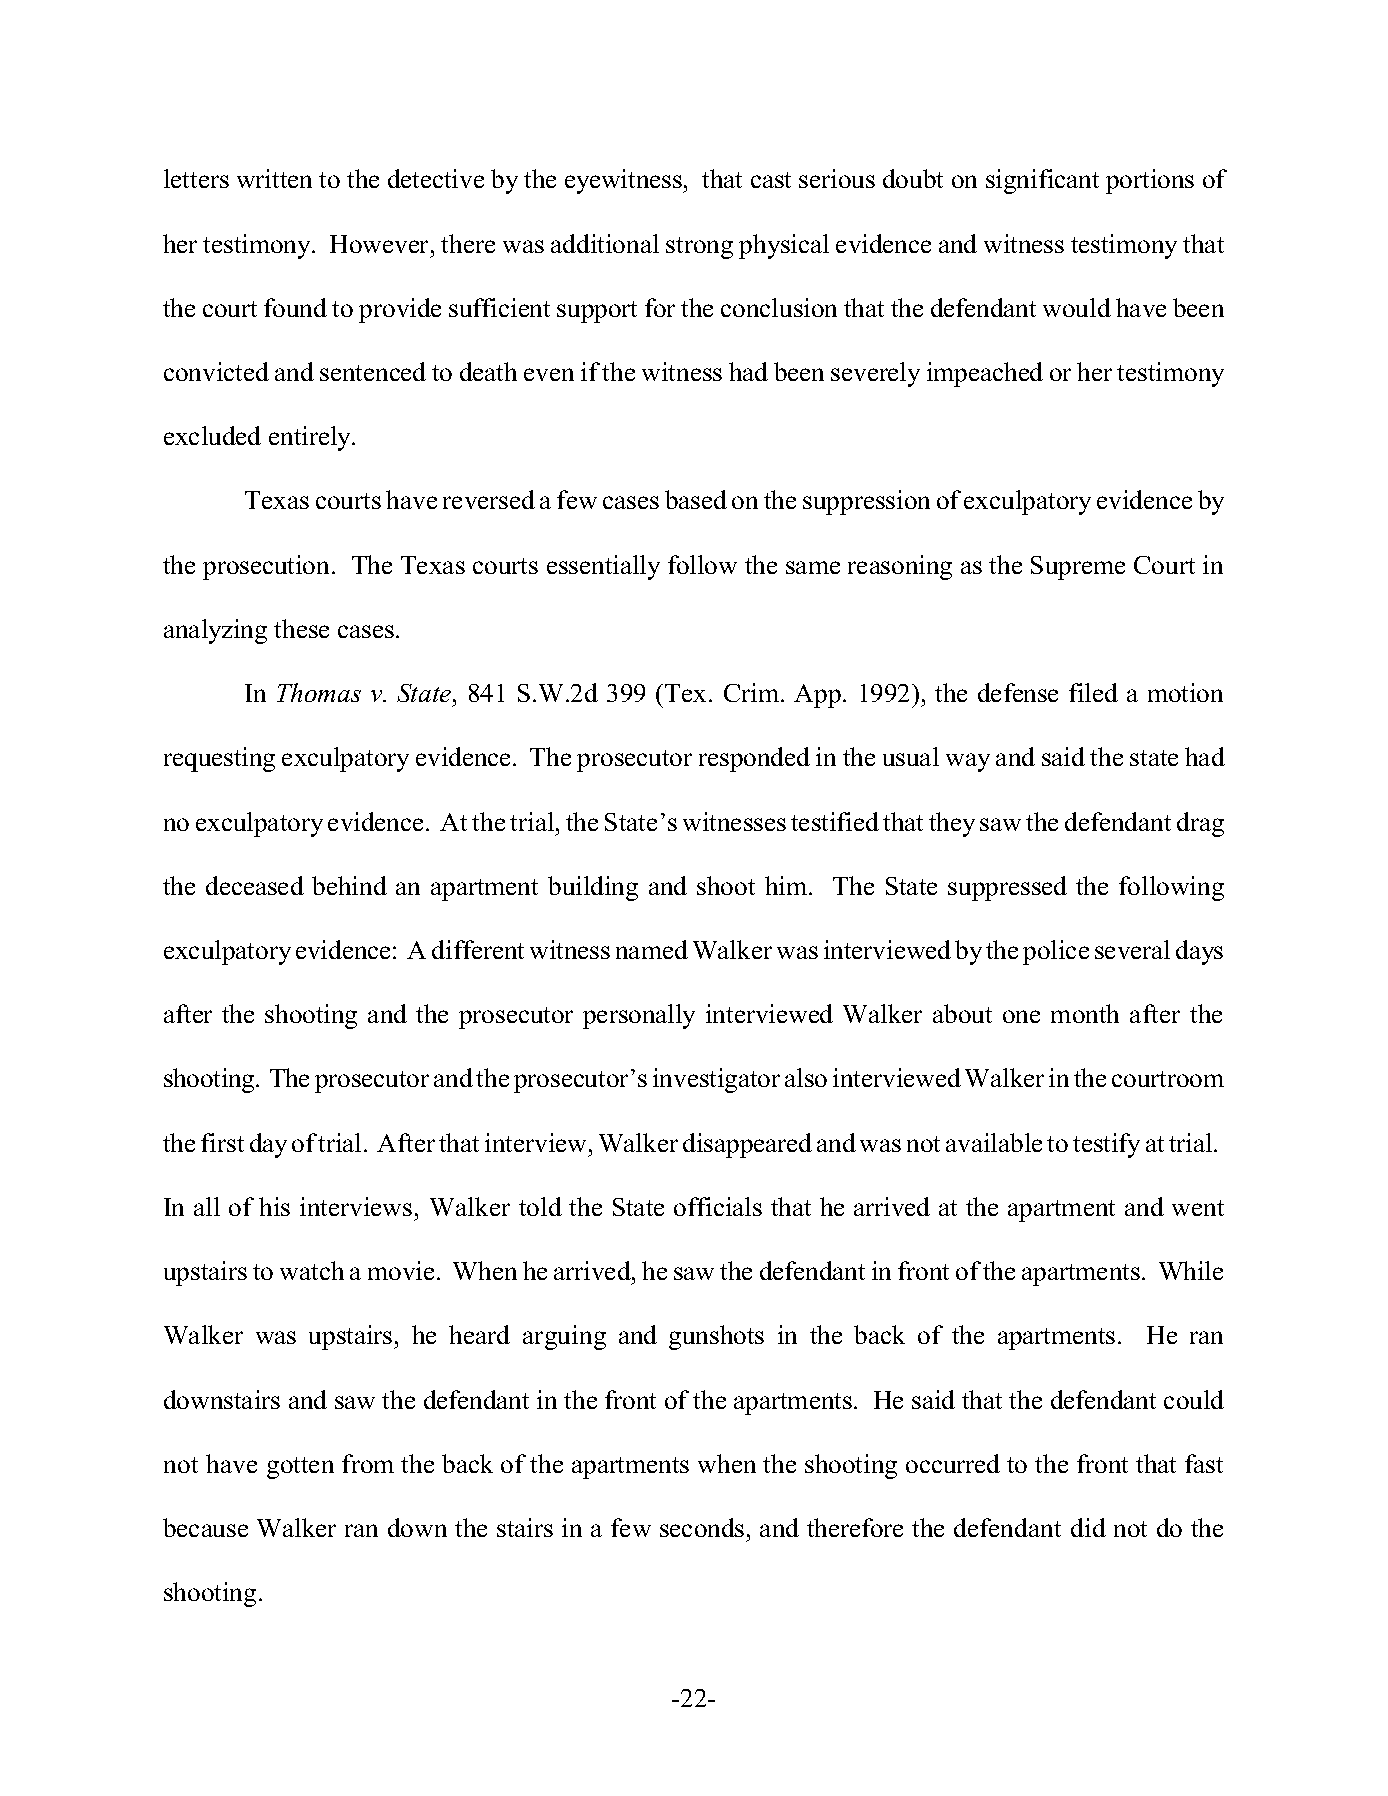 The image size is (1388, 1796). I want to click on filed, so click(1093, 692).
